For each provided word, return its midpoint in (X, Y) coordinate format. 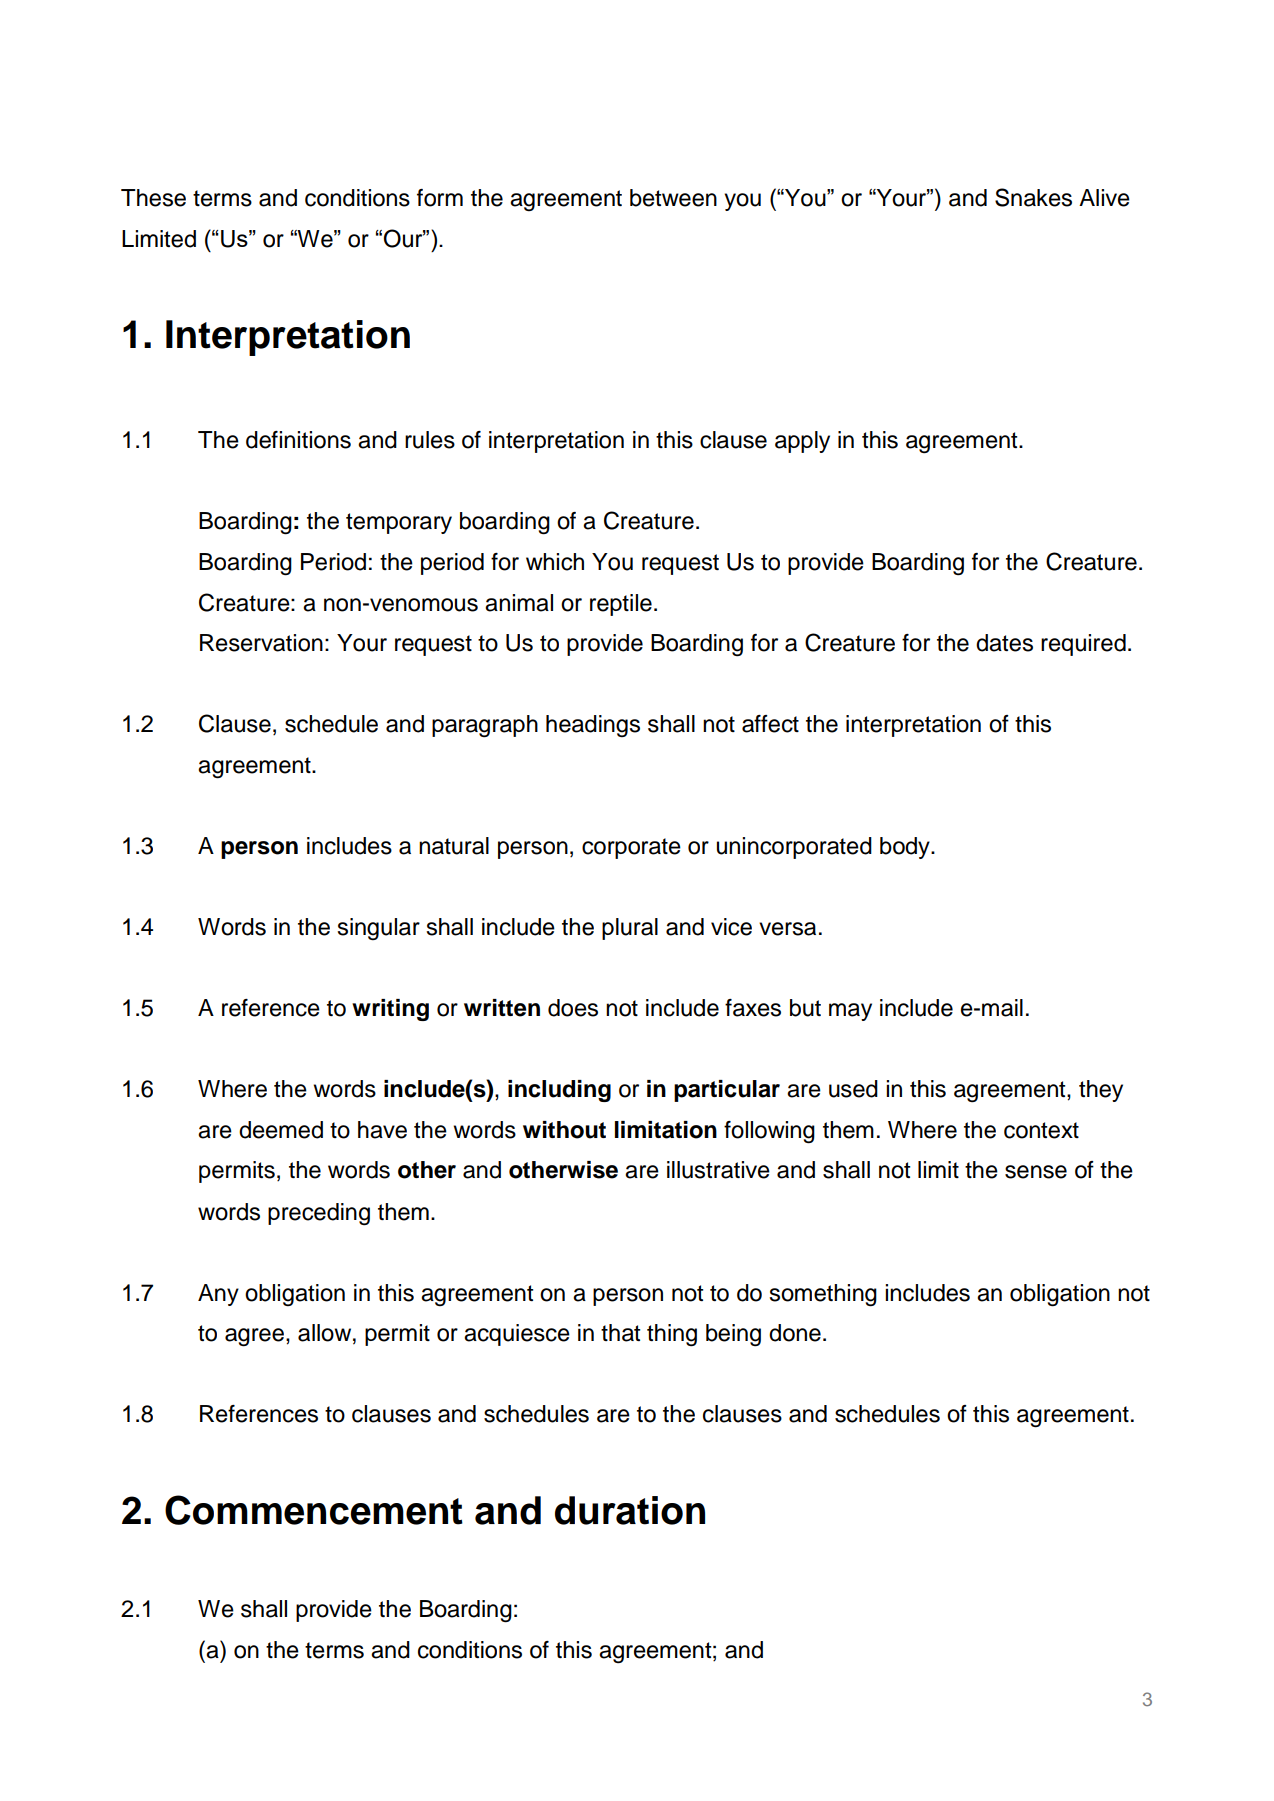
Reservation (261, 643)
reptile (621, 605)
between (673, 198)
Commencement (314, 1510)
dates (1004, 643)
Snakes (1033, 197)
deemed (281, 1130)
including (559, 1091)
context (1041, 1130)
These (153, 198)
